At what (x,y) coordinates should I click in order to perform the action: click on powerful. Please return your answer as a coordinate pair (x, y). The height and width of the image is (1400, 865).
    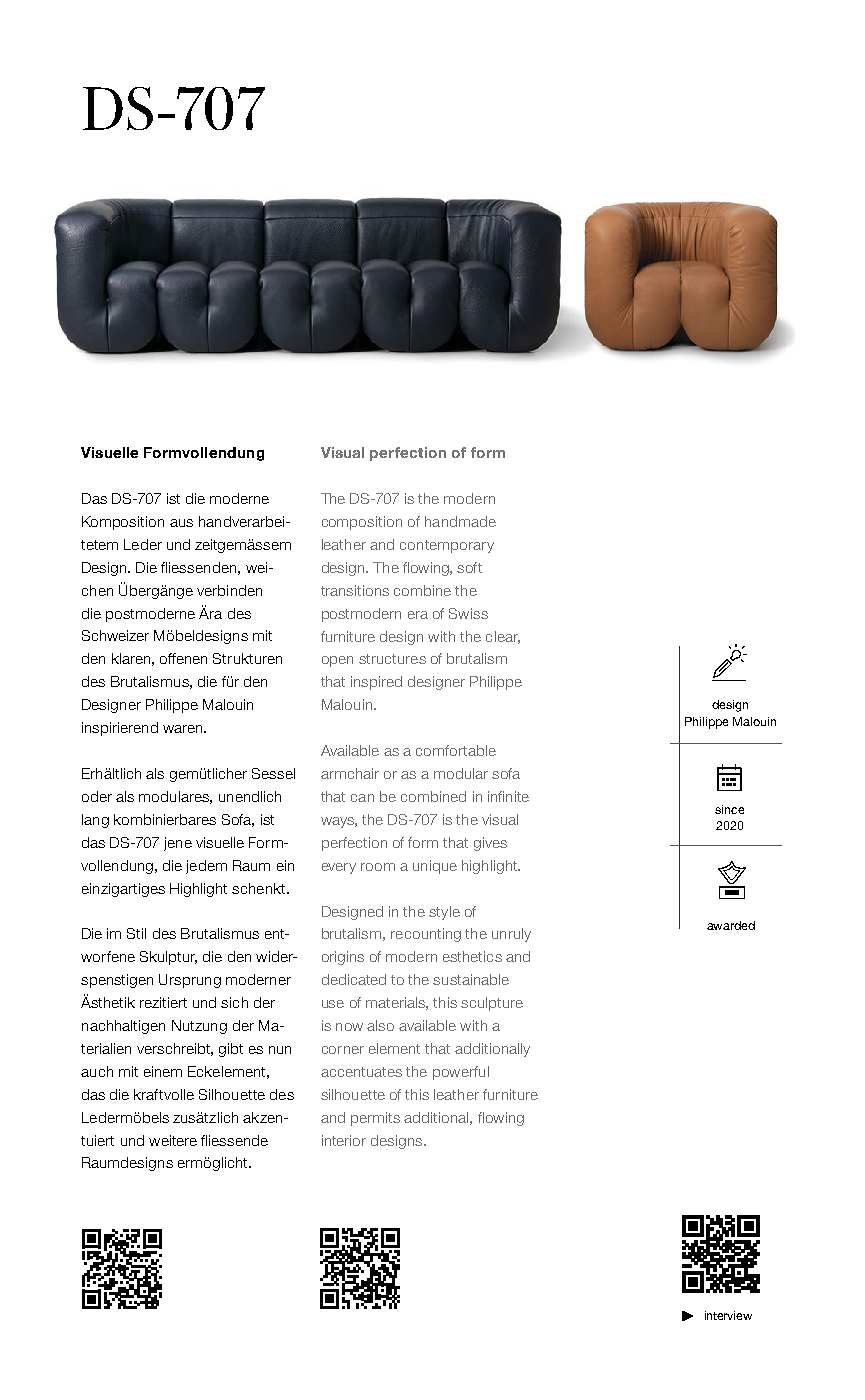
    Looking at the image, I should click on (461, 1073).
